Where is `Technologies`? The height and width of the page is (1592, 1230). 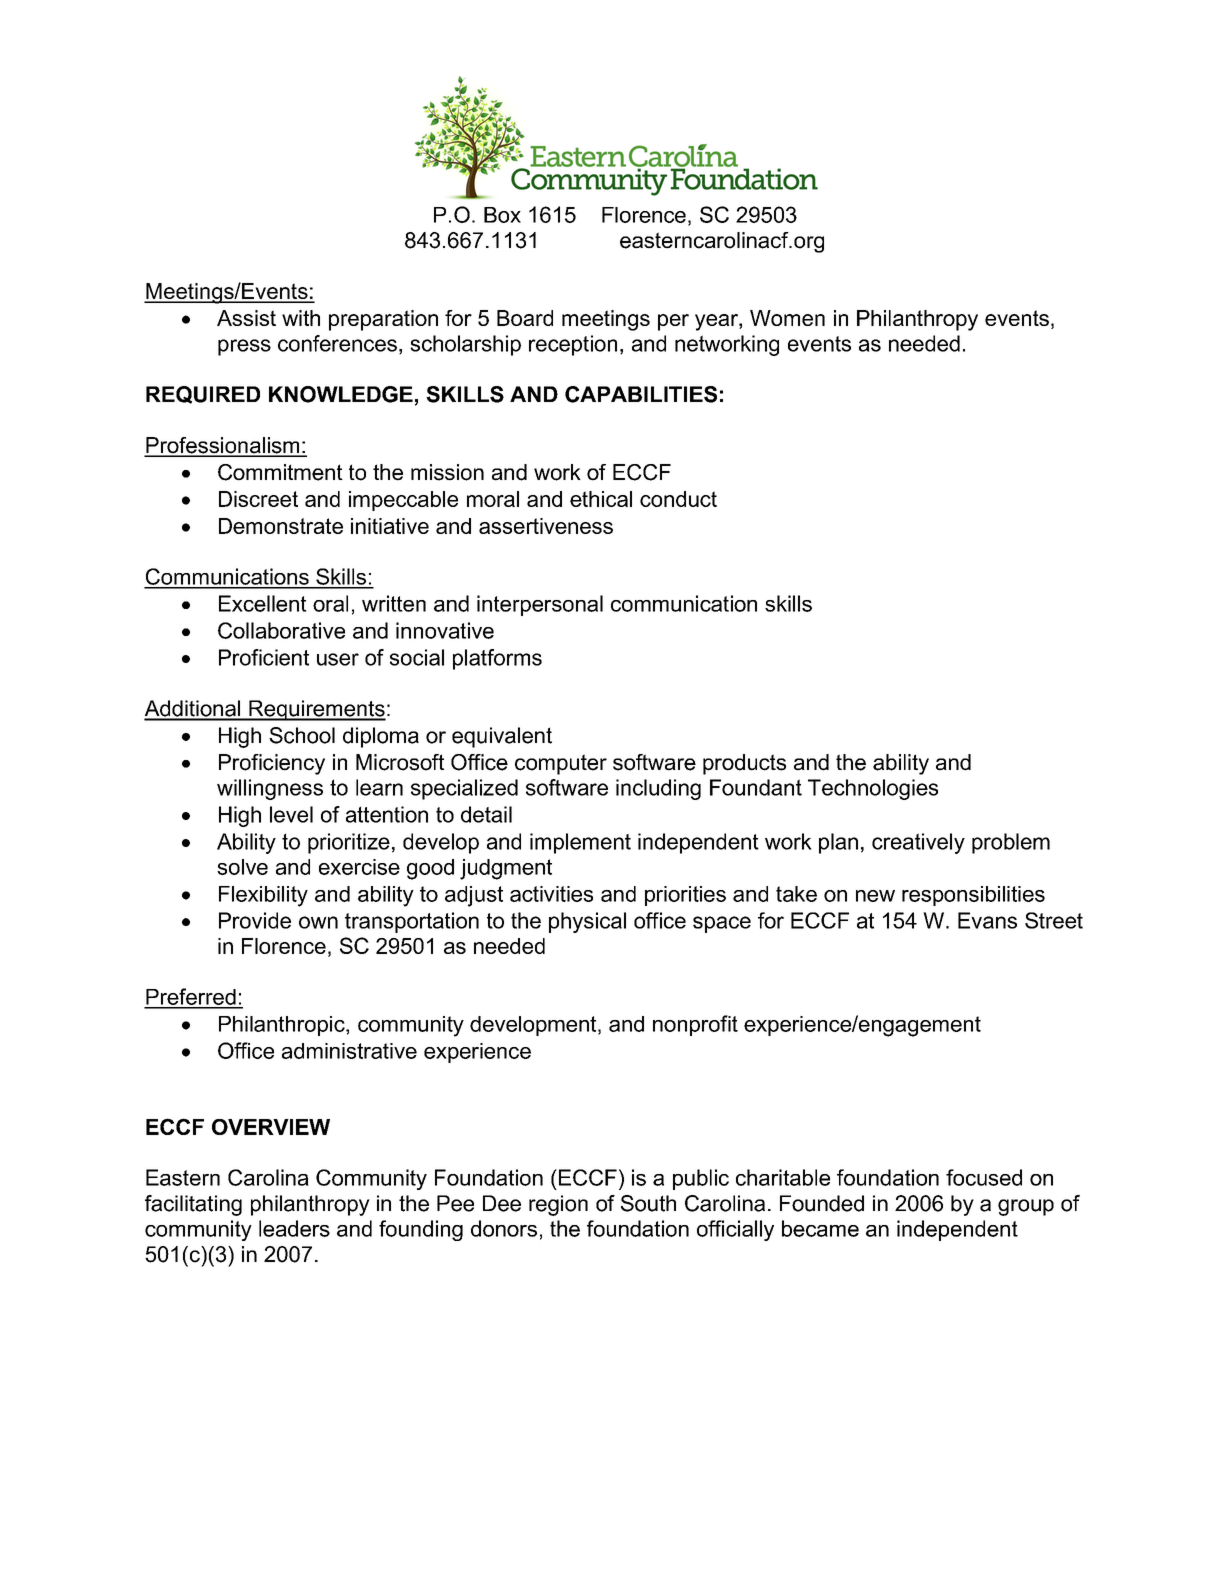
Technologies is located at coordinates (873, 789).
